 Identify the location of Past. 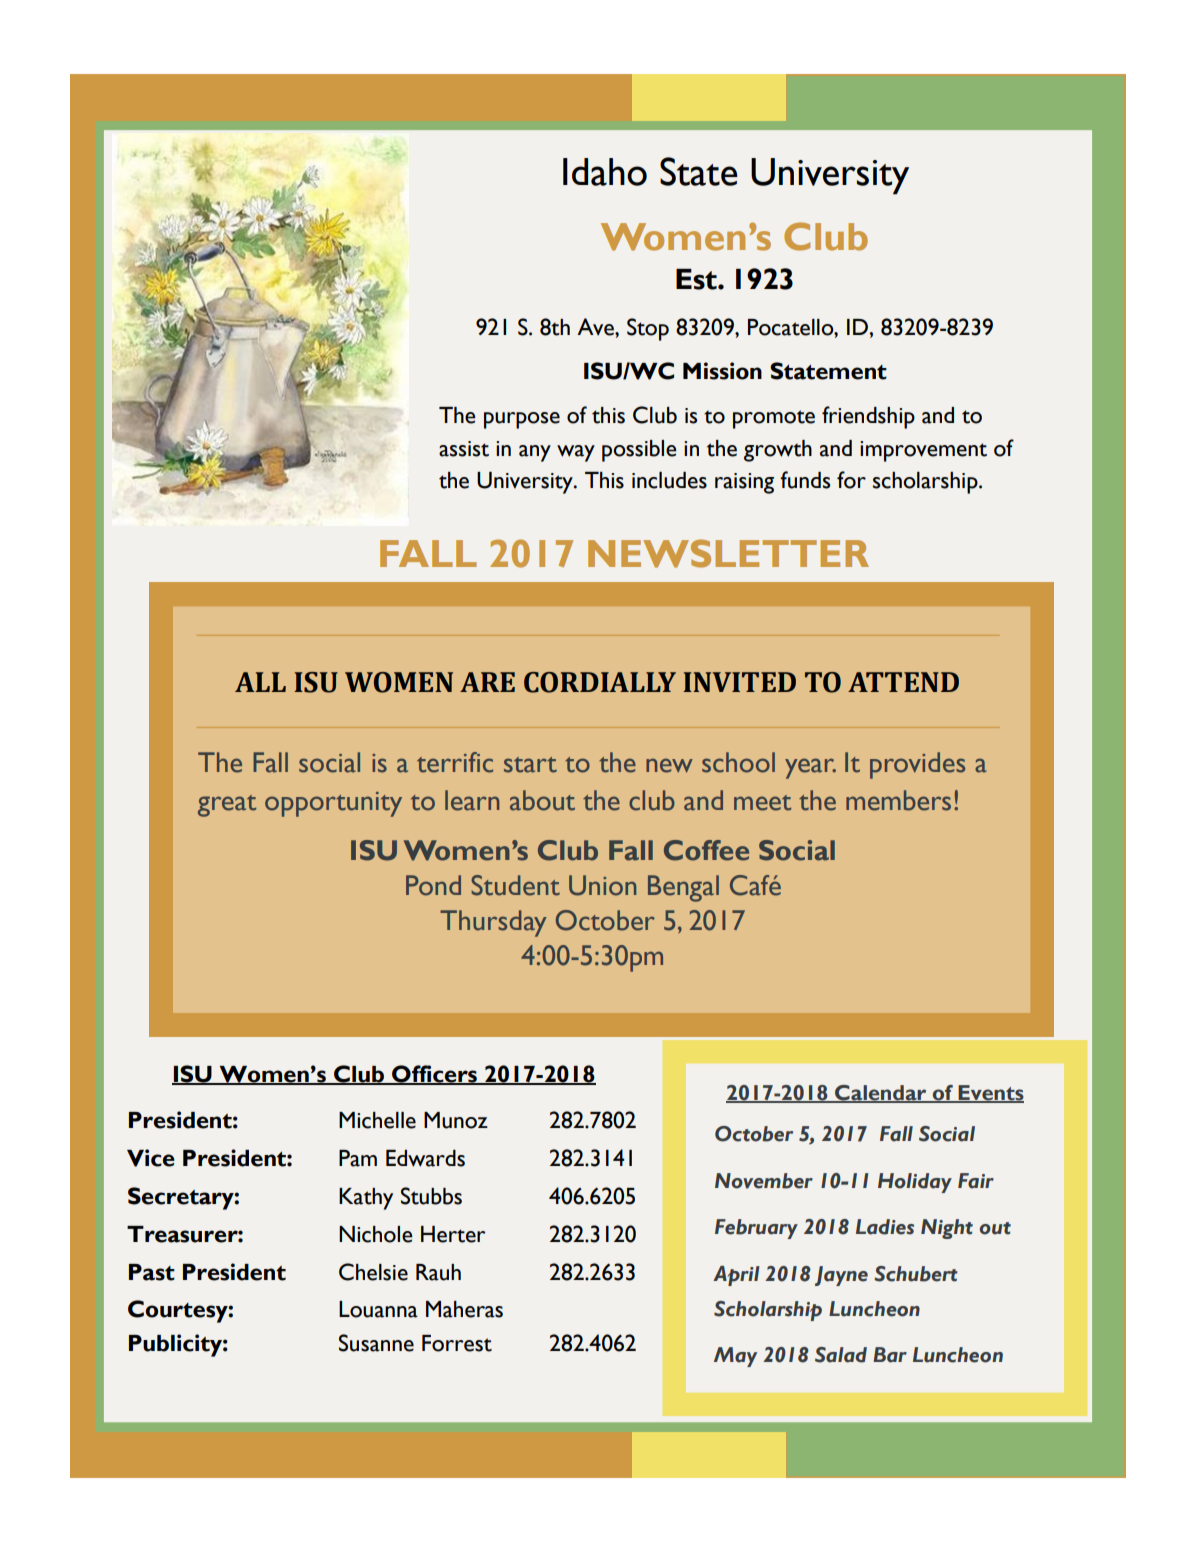
(152, 1272).
